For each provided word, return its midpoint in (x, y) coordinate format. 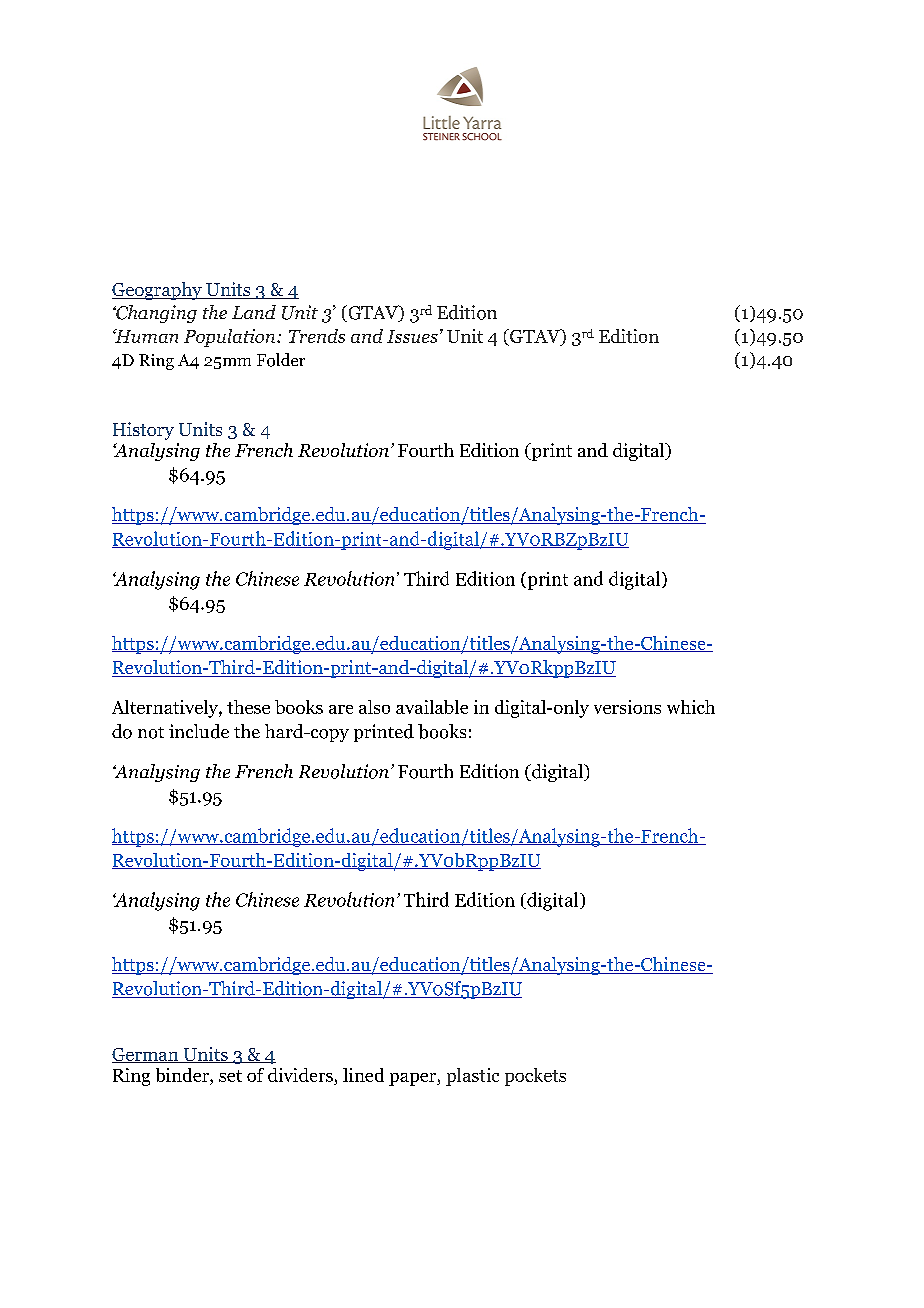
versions (627, 707)
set (230, 1076)
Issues (412, 336)
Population (231, 338)
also (374, 707)
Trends (317, 336)
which (691, 707)
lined (363, 1075)
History (143, 431)
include (199, 731)
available (432, 707)
